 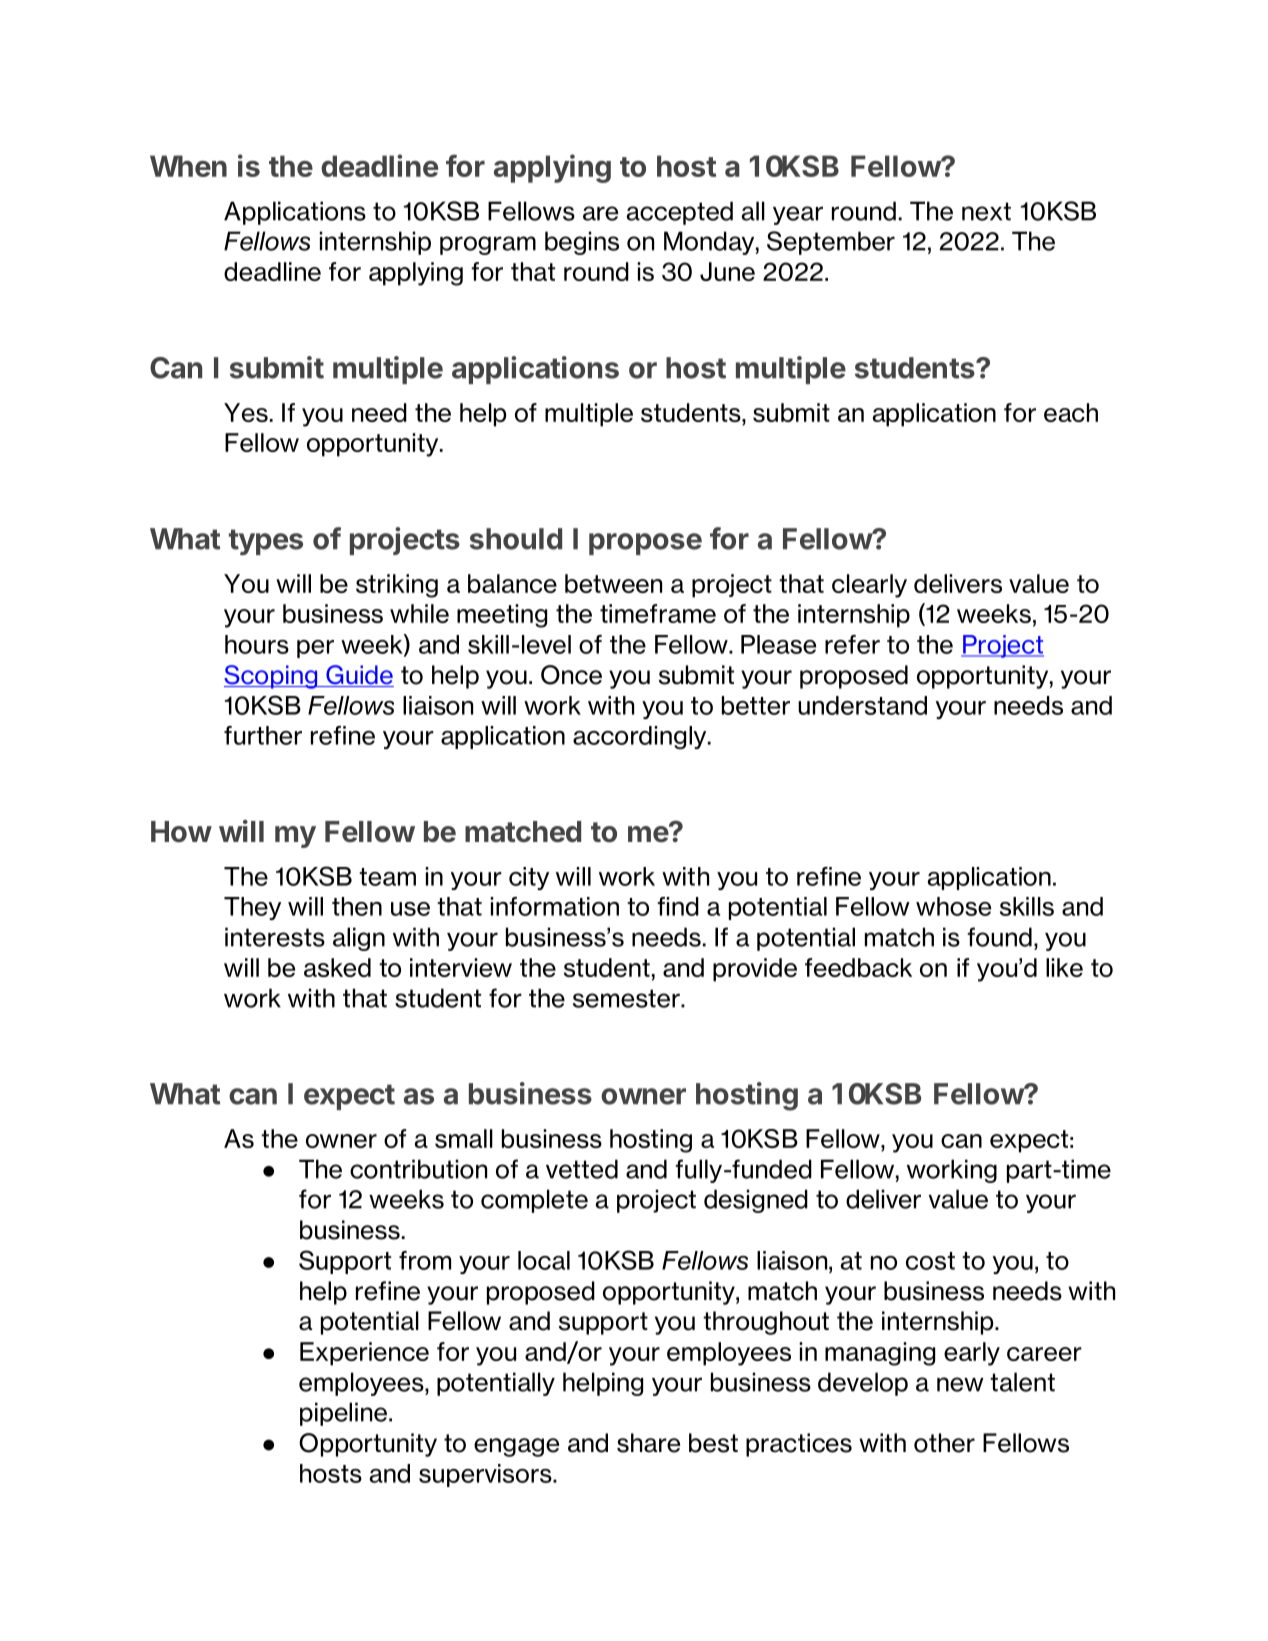 What do you see at coordinates (648, 1443) in the screenshot?
I see `share` at bounding box center [648, 1443].
